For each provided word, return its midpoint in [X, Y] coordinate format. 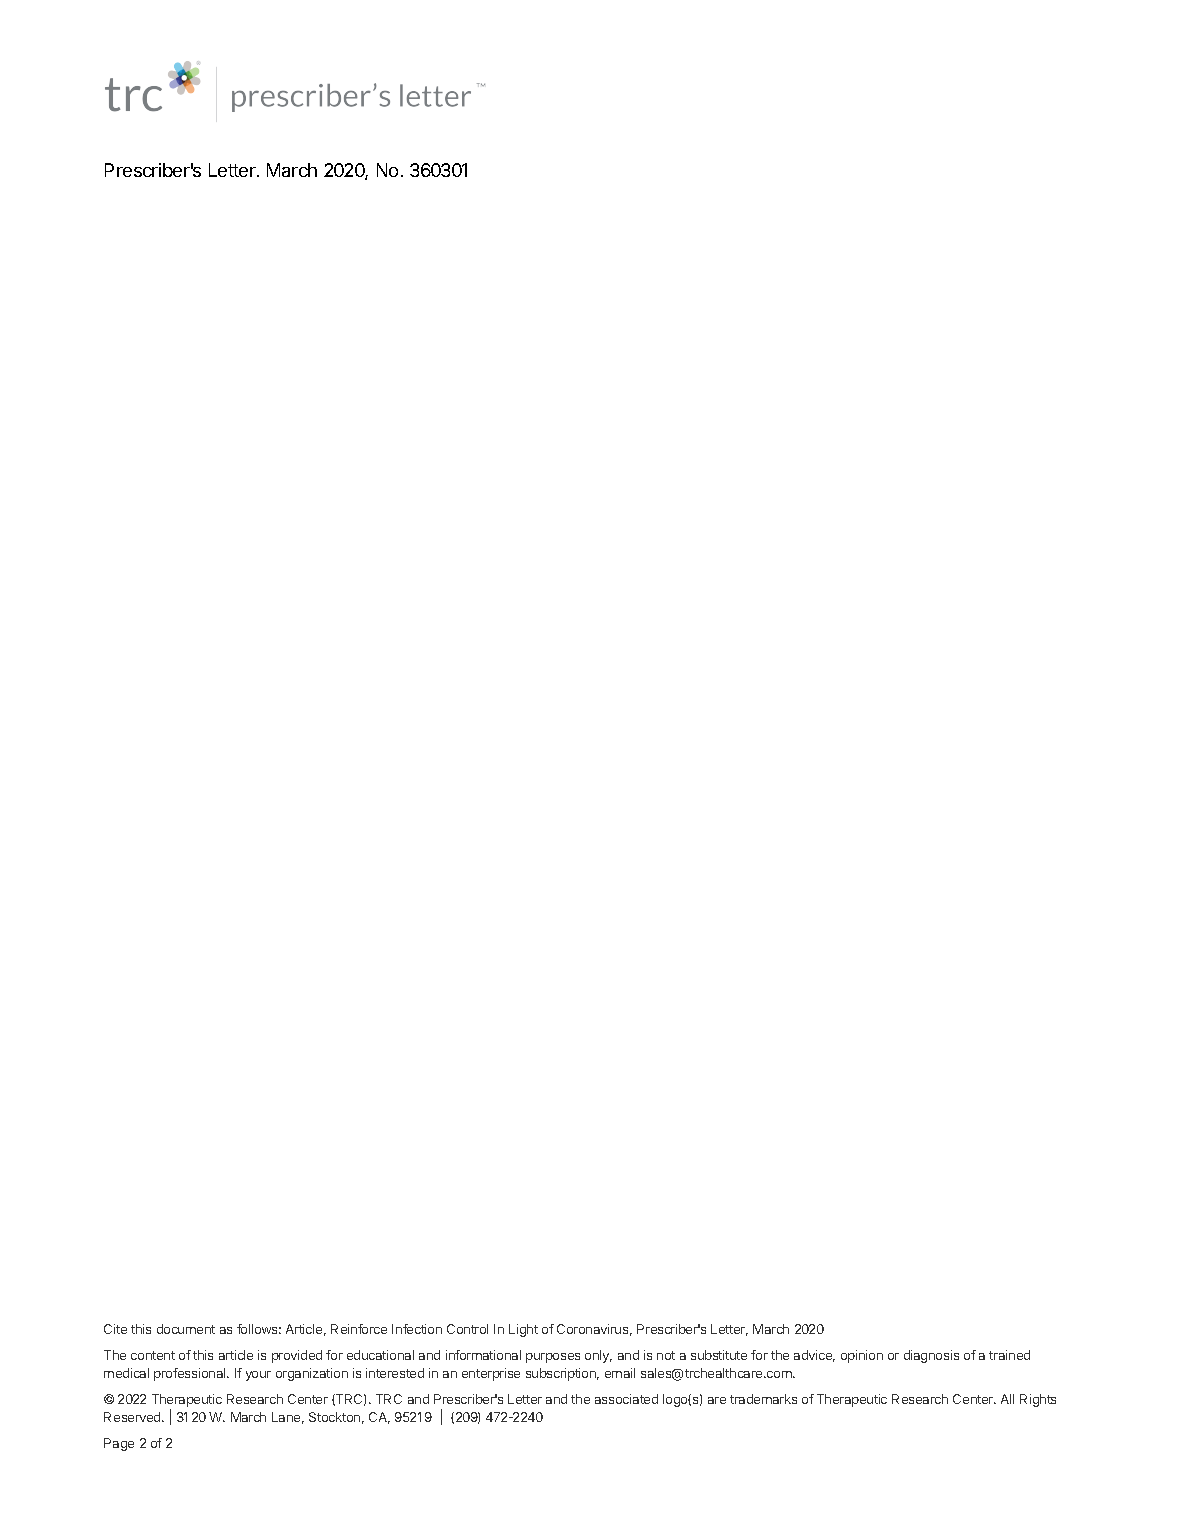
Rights [1038, 1400]
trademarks [763, 1399]
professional [191, 1374]
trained [1009, 1355]
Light [523, 1330]
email [620, 1373]
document [186, 1329]
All [1007, 1399]
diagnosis [931, 1356]
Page [119, 1444]
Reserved [133, 1417]
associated [626, 1399]
